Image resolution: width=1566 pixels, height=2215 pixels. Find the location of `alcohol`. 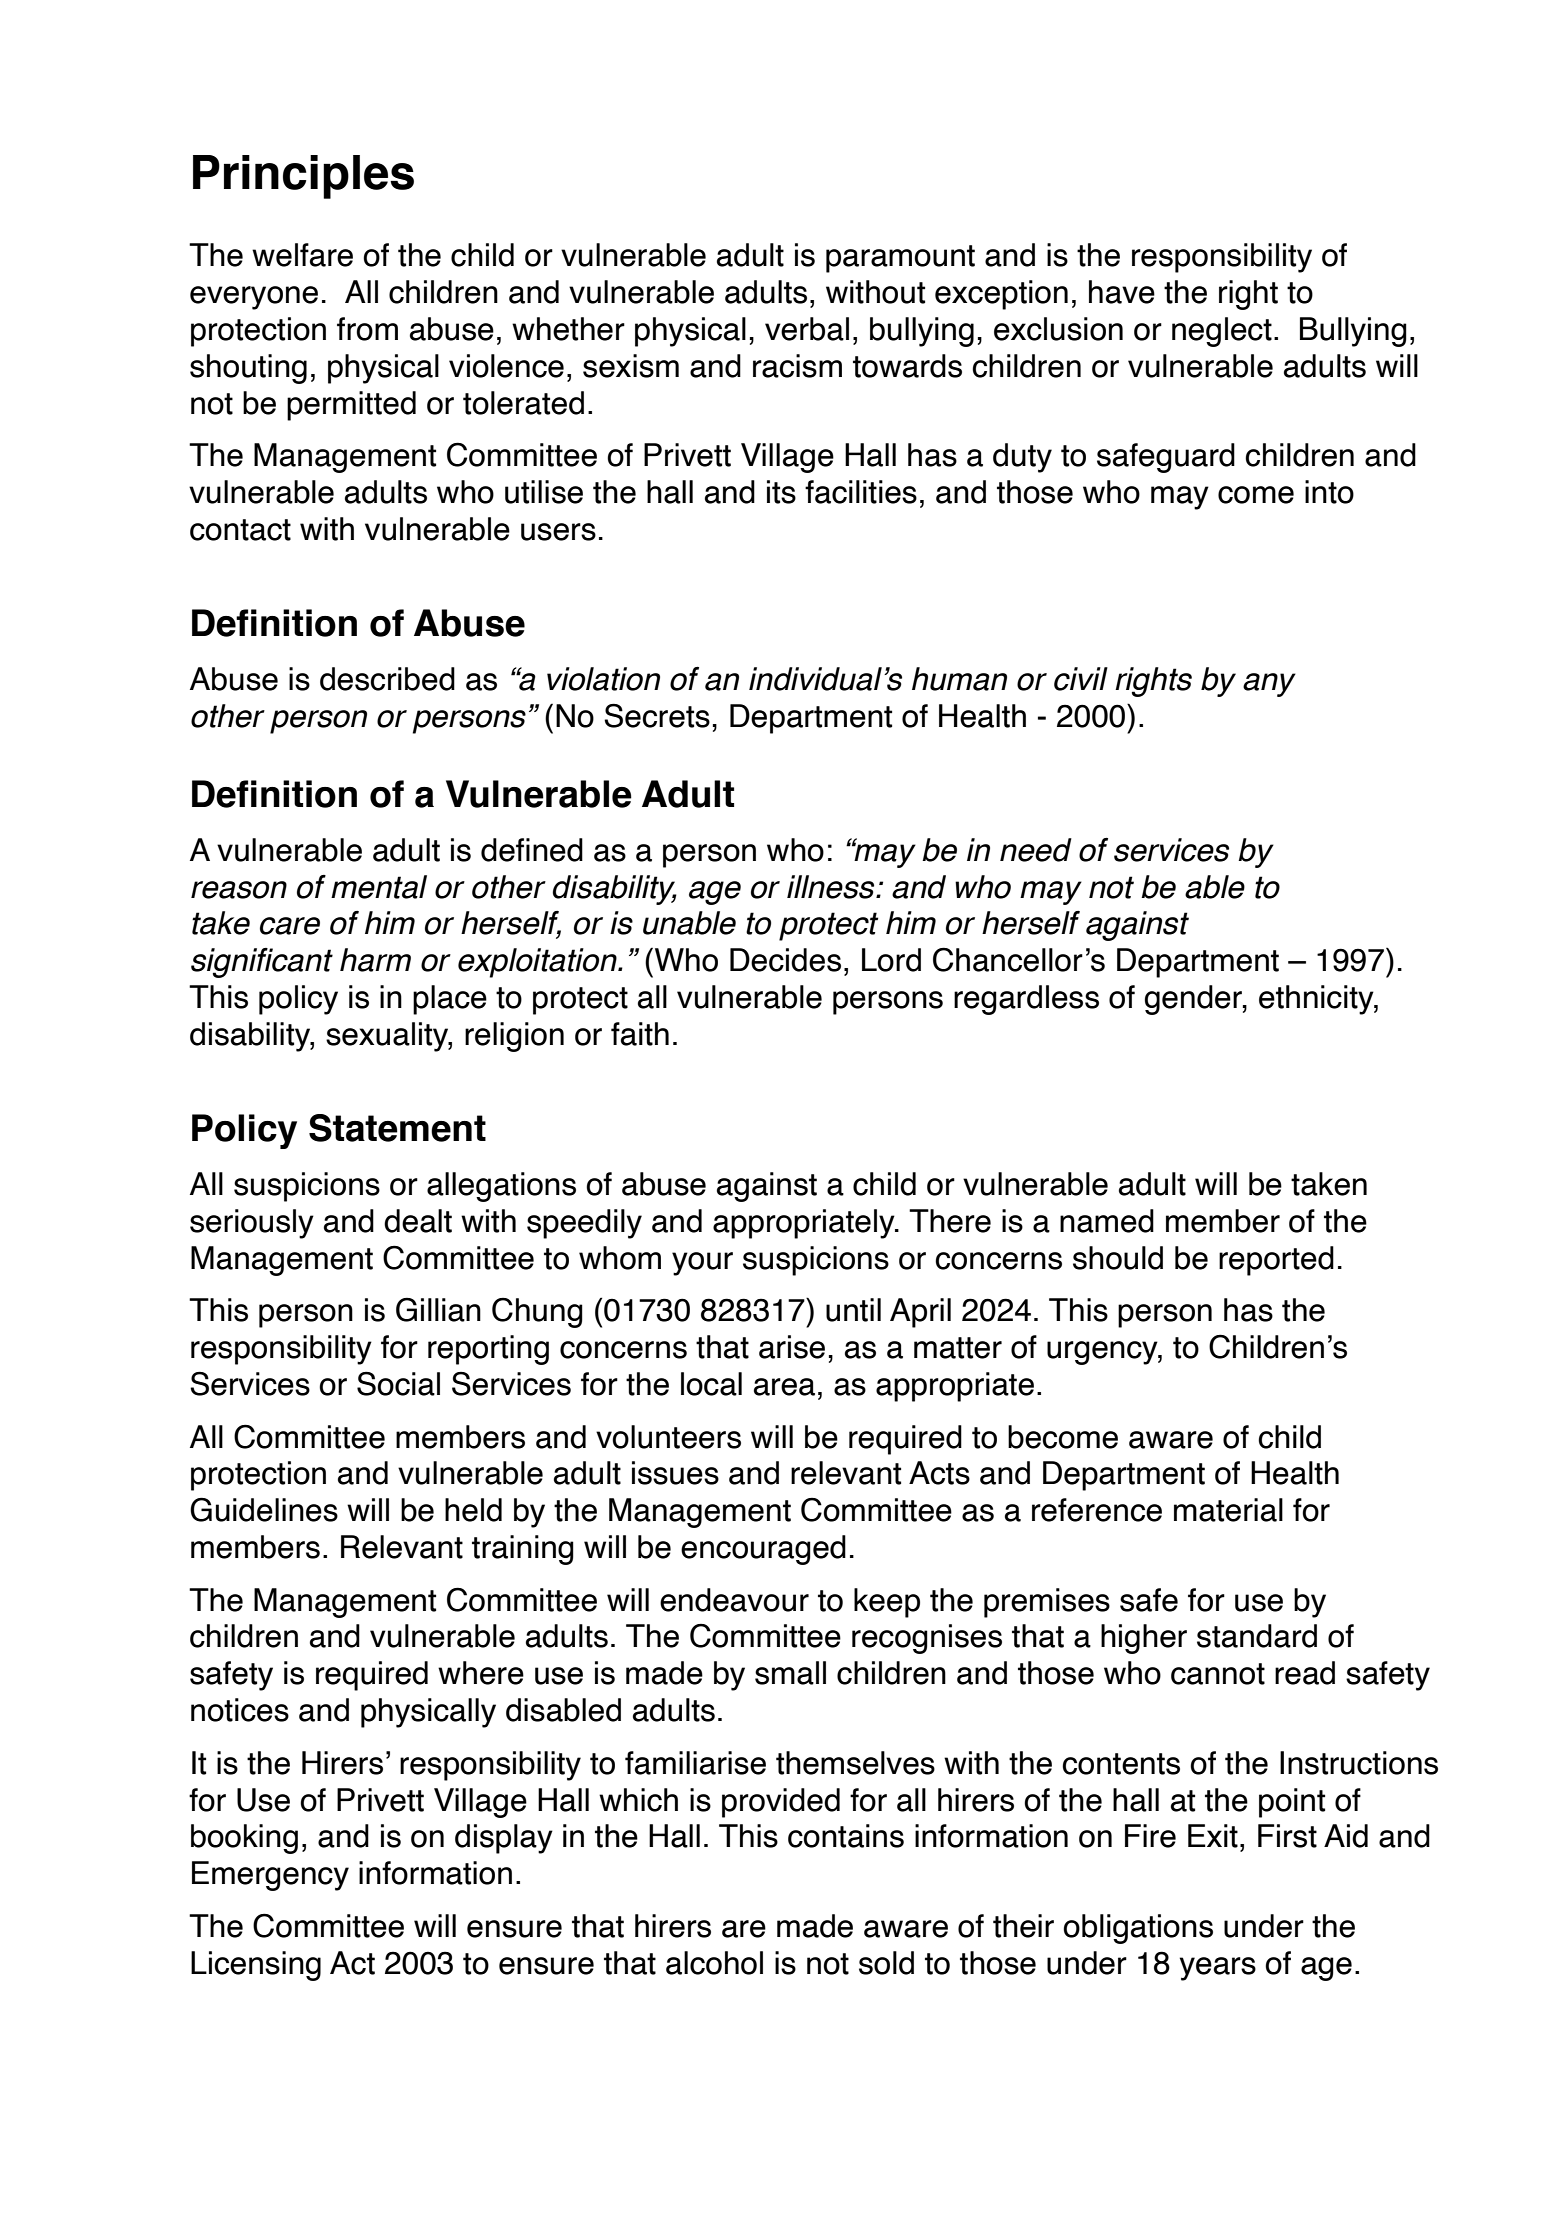

alcohol is located at coordinates (714, 1963).
